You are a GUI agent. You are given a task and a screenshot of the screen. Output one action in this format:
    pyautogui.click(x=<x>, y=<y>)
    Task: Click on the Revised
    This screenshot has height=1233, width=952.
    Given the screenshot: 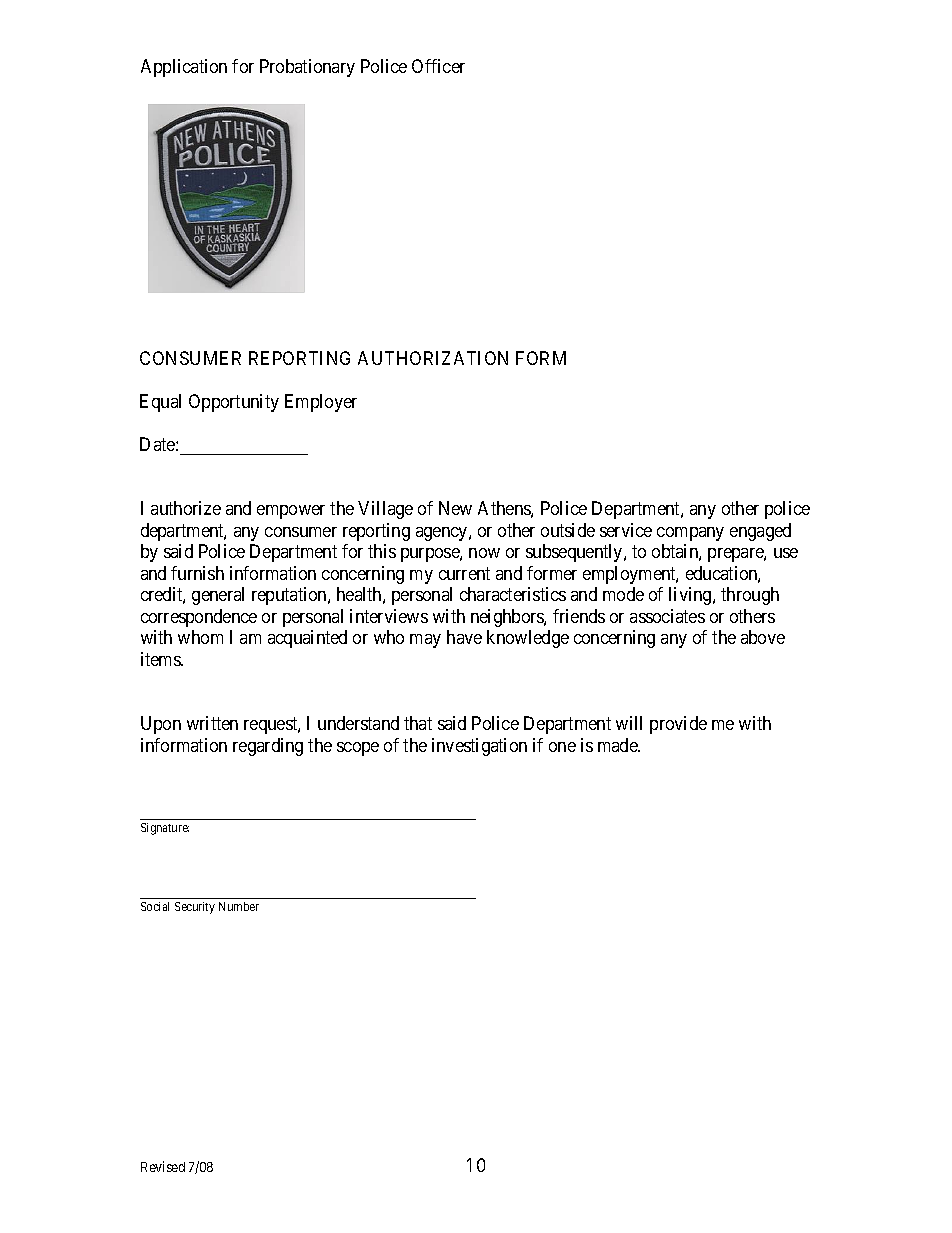 What is the action you would take?
    pyautogui.click(x=163, y=1166)
